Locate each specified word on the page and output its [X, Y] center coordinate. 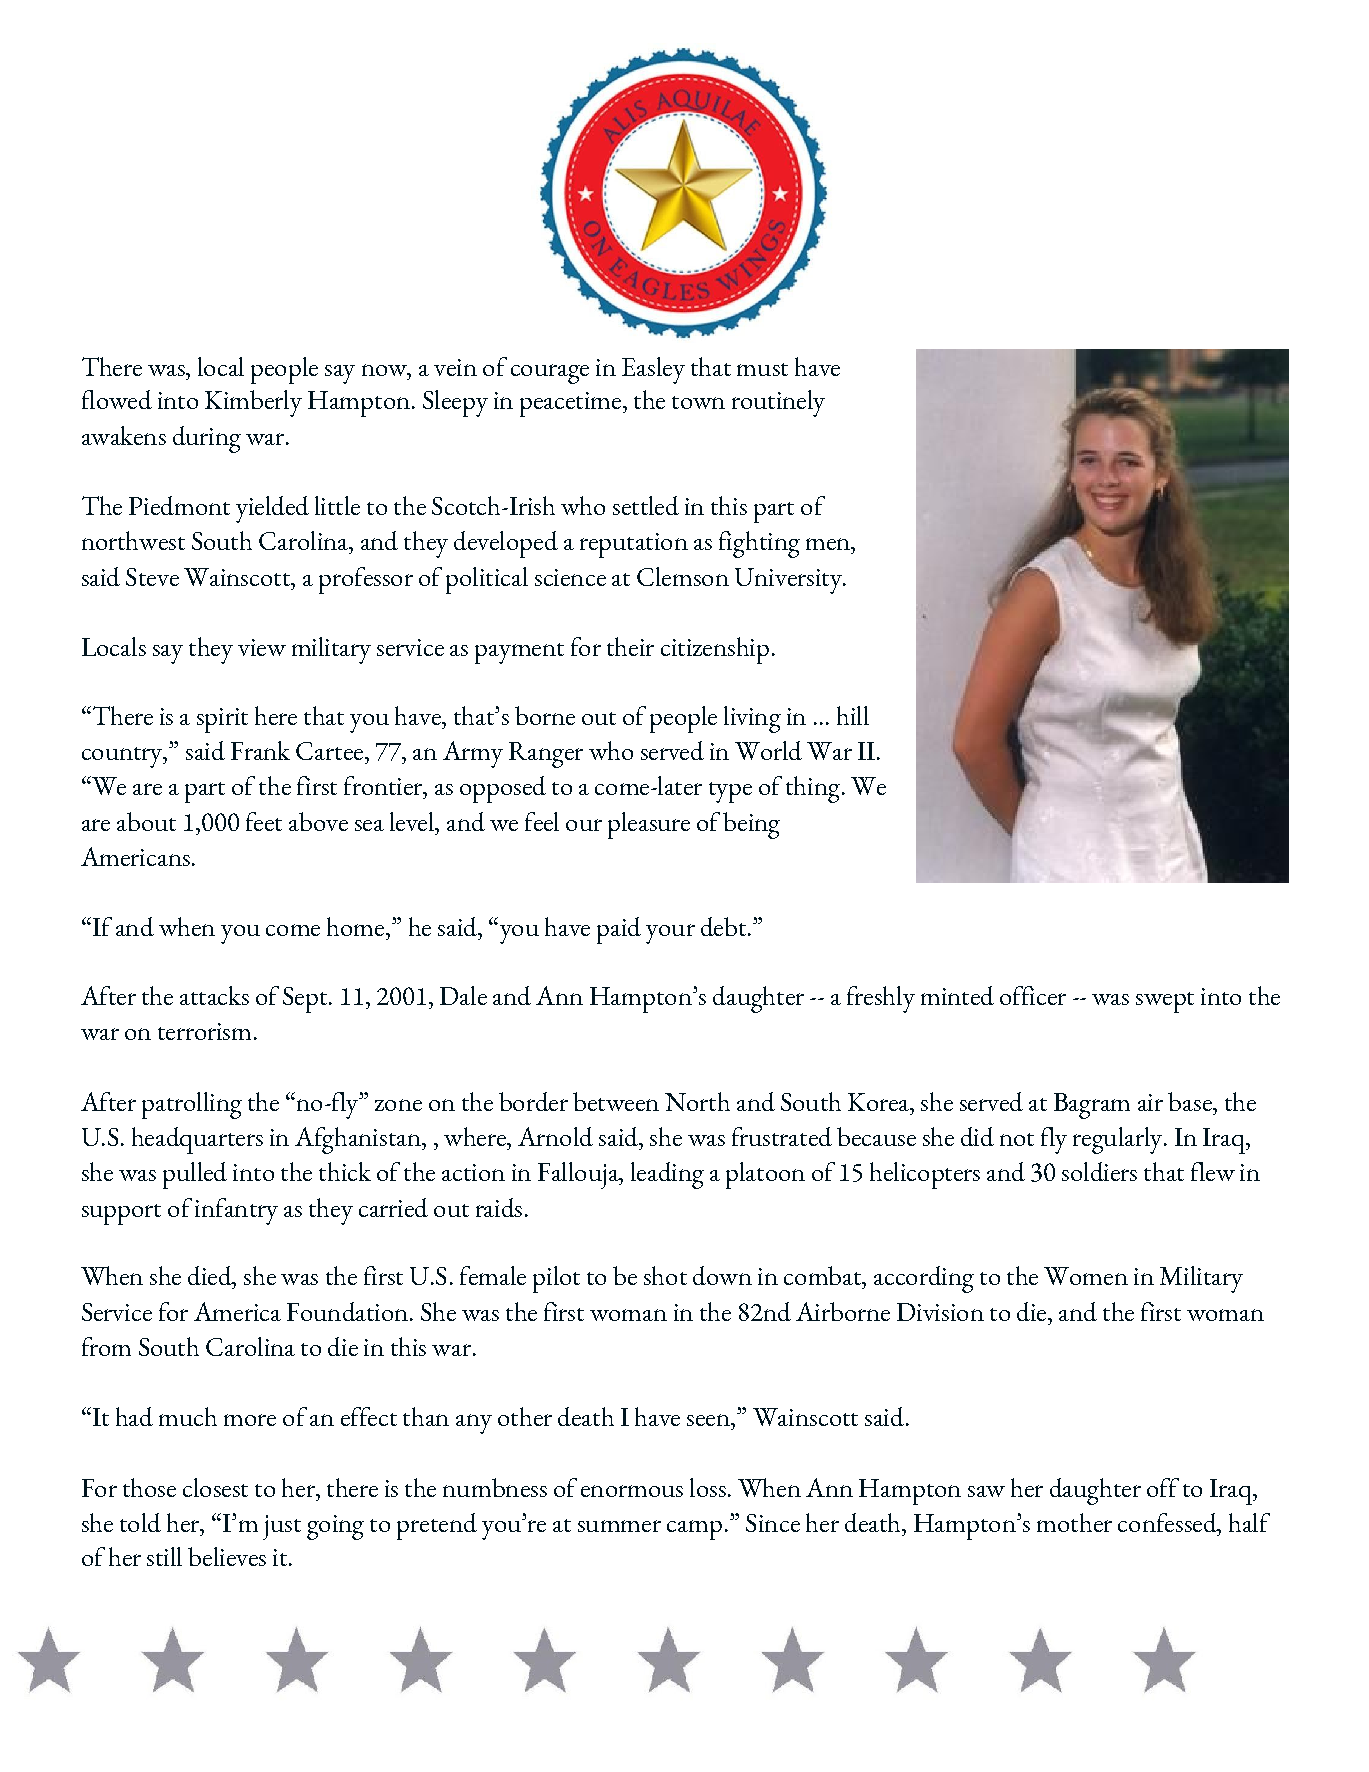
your [670, 934]
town [698, 402]
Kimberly [253, 403]
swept [1165, 1002]
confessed [1168, 1522]
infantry [236, 1211]
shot [665, 1275]
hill [853, 715]
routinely [778, 403]
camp [694, 1530]
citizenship [715, 650]
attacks [214, 995]
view [262, 647]
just [282, 1527]
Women [1086, 1276]
